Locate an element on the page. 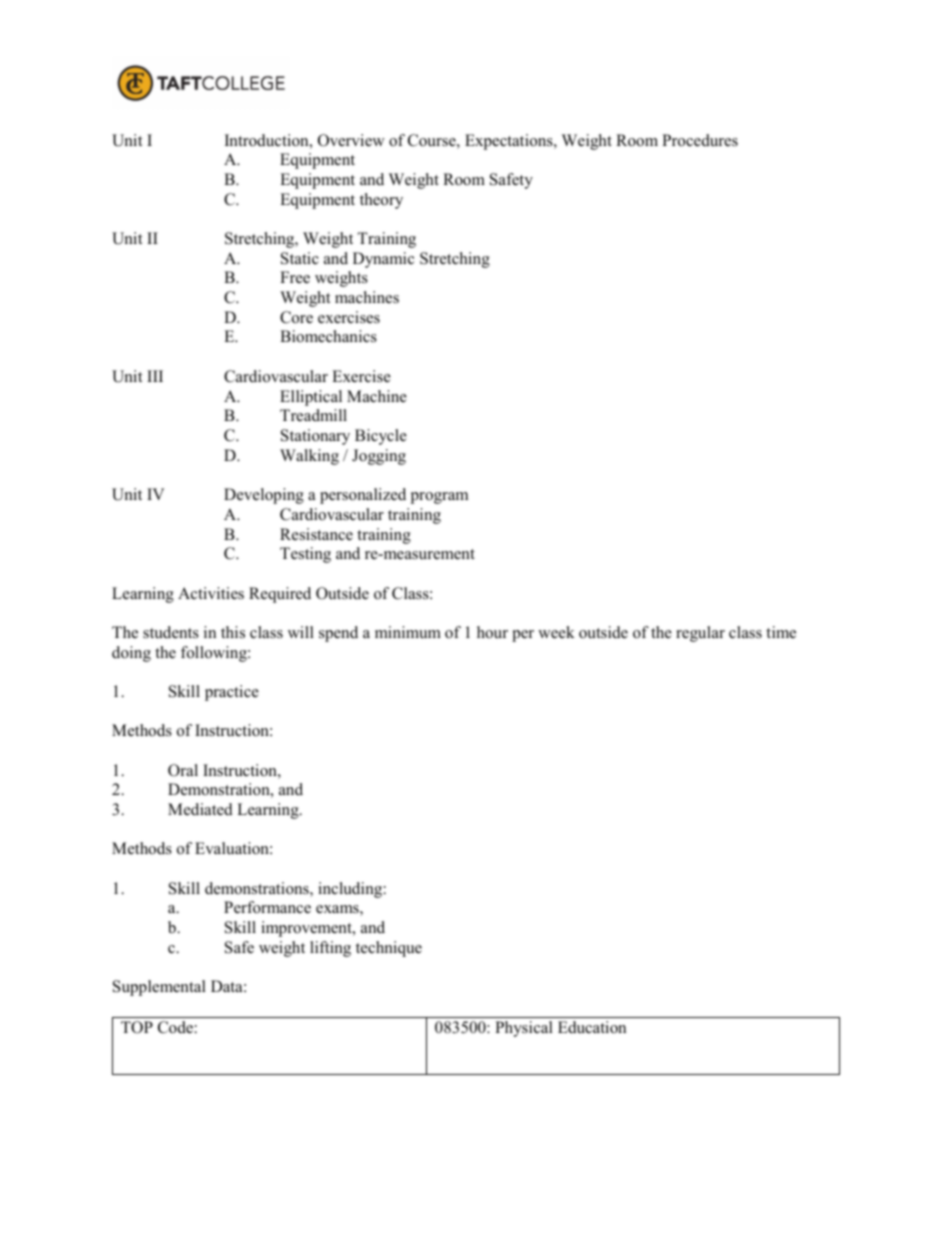 Image resolution: width=952 pixels, height=1233 pixels. Expectations is located at coordinates (510, 142).
